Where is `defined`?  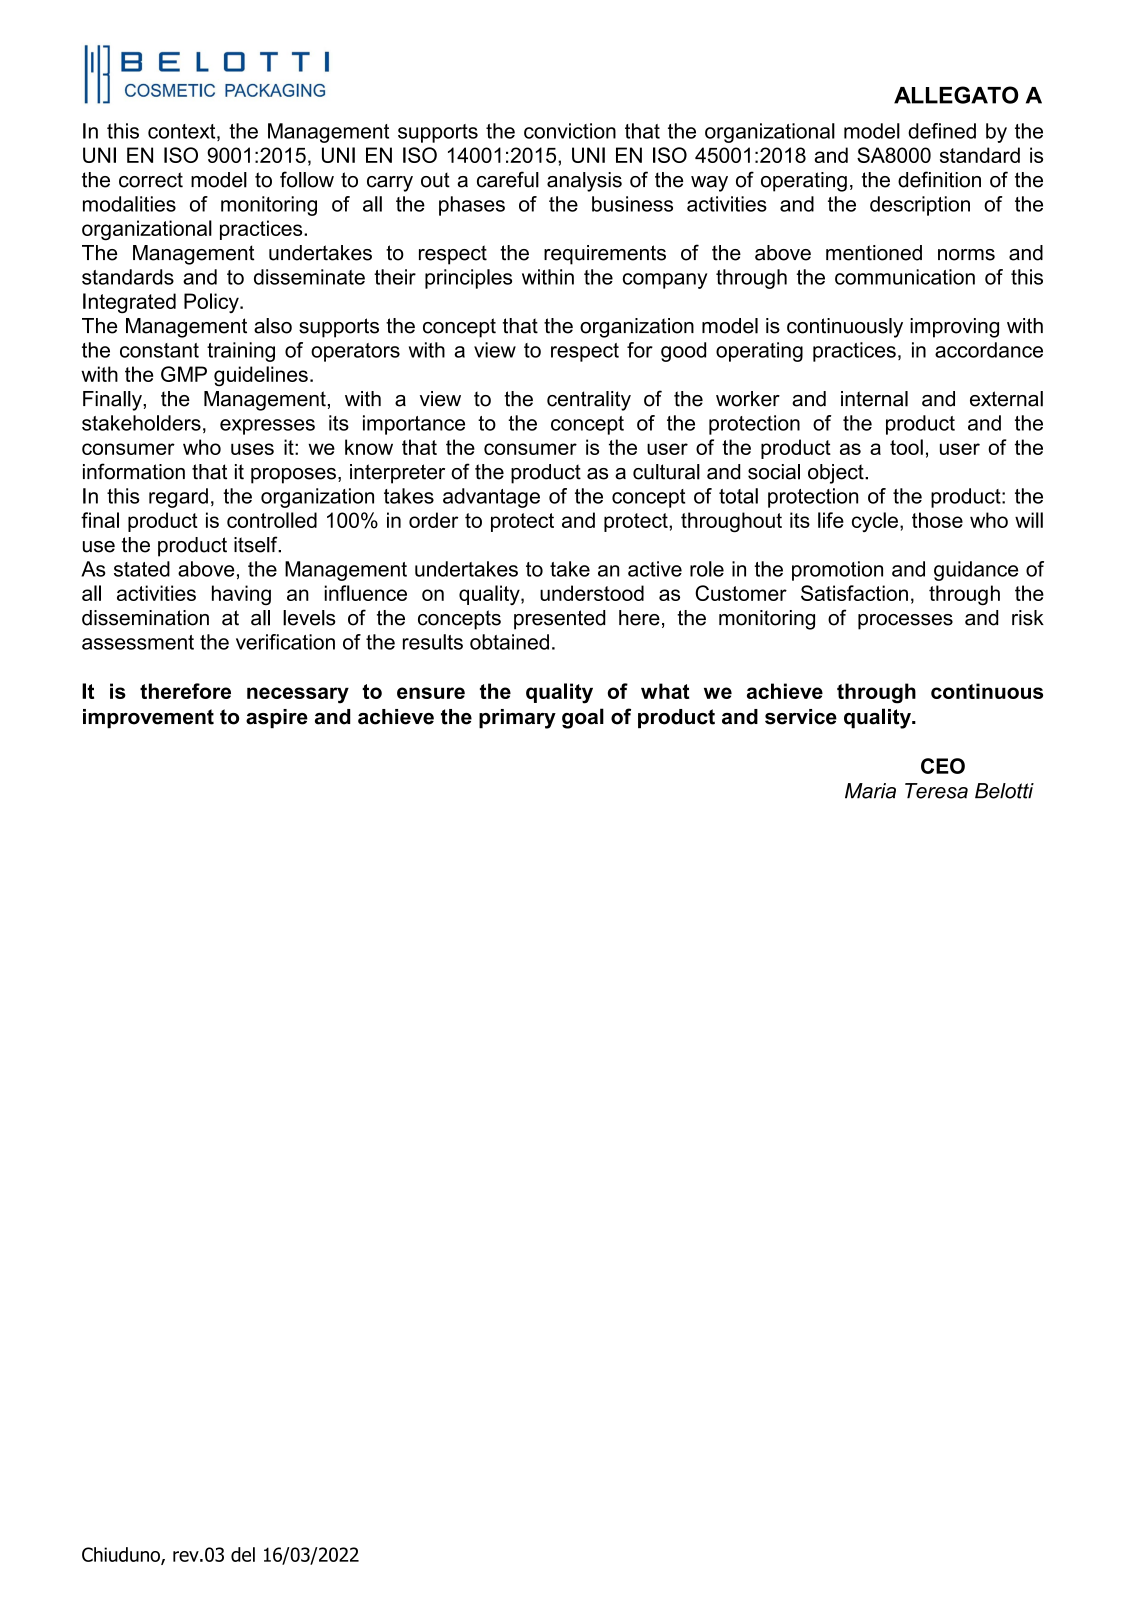 defined is located at coordinates (942, 131).
